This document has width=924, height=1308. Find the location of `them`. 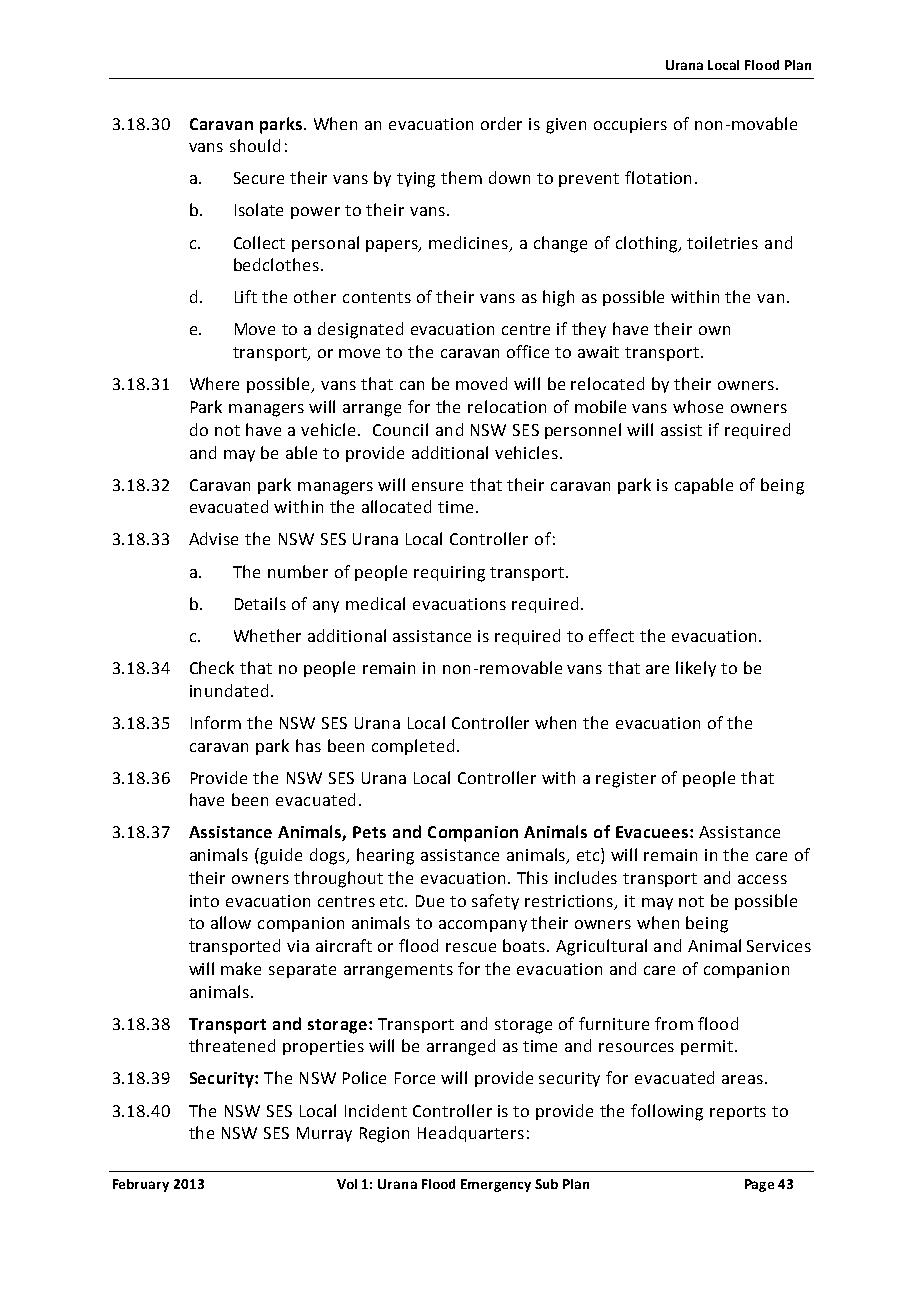

them is located at coordinates (461, 177).
